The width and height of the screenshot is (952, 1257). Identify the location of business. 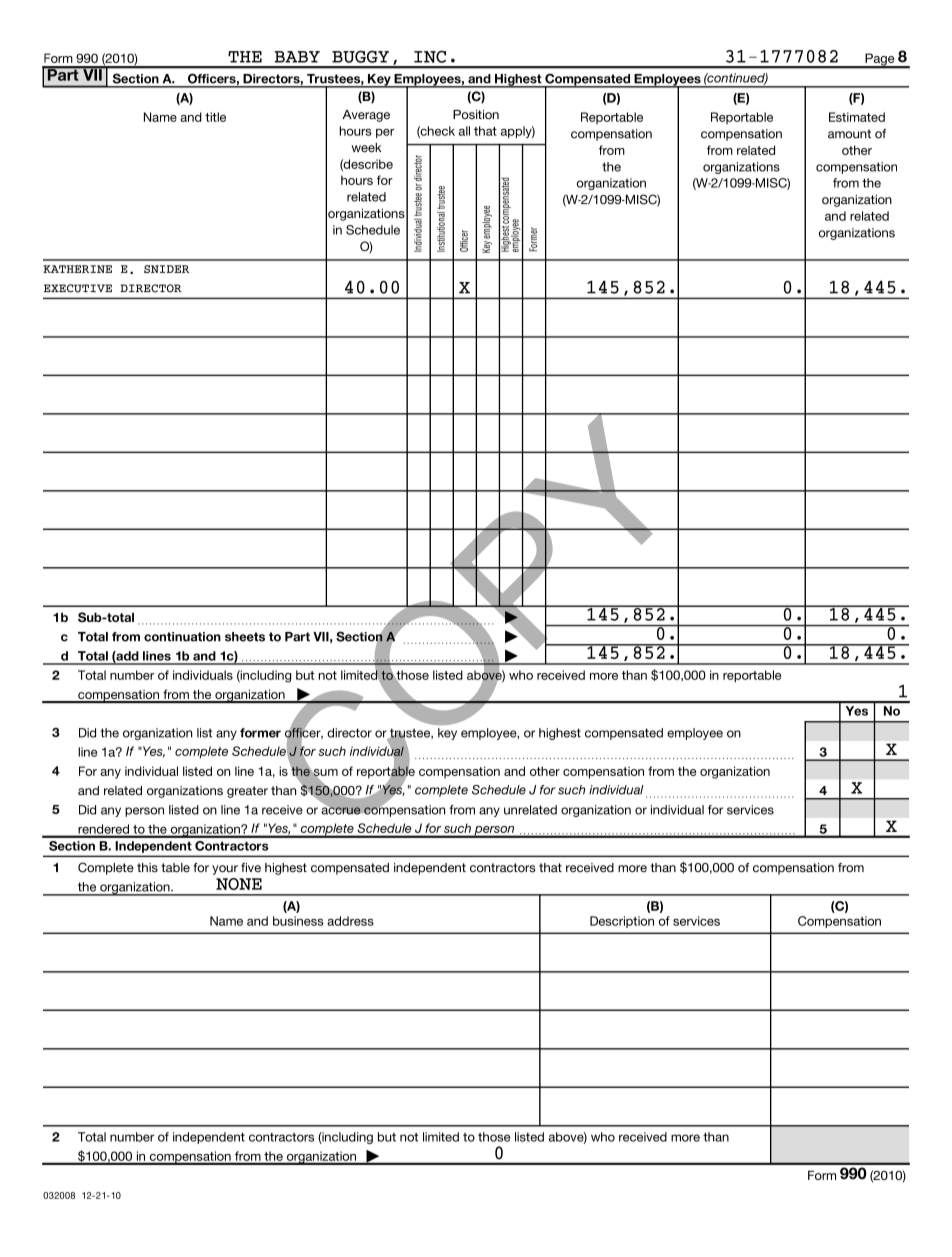
(298, 921).
